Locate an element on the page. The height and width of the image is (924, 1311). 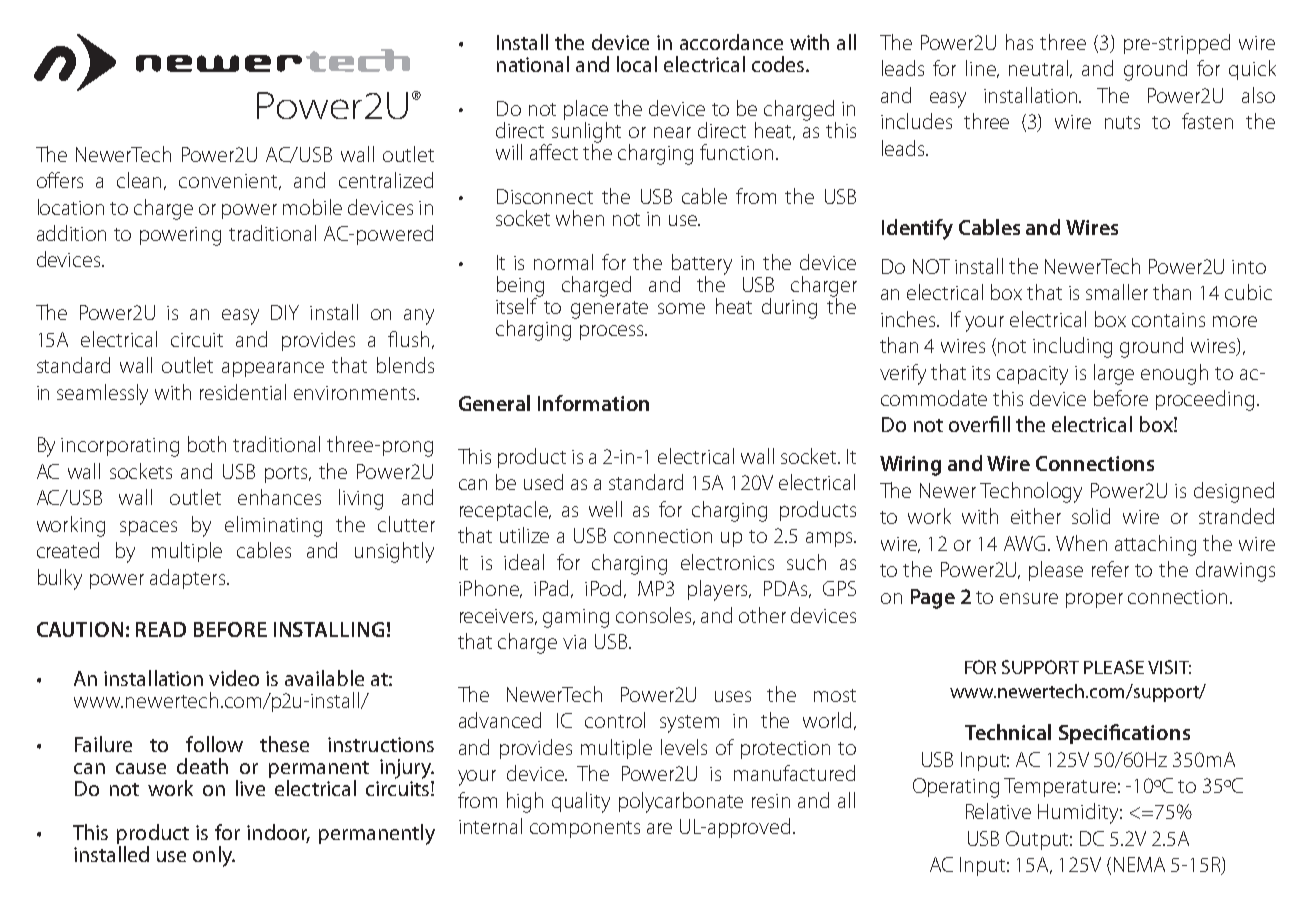
Disconnect is located at coordinates (545, 196).
